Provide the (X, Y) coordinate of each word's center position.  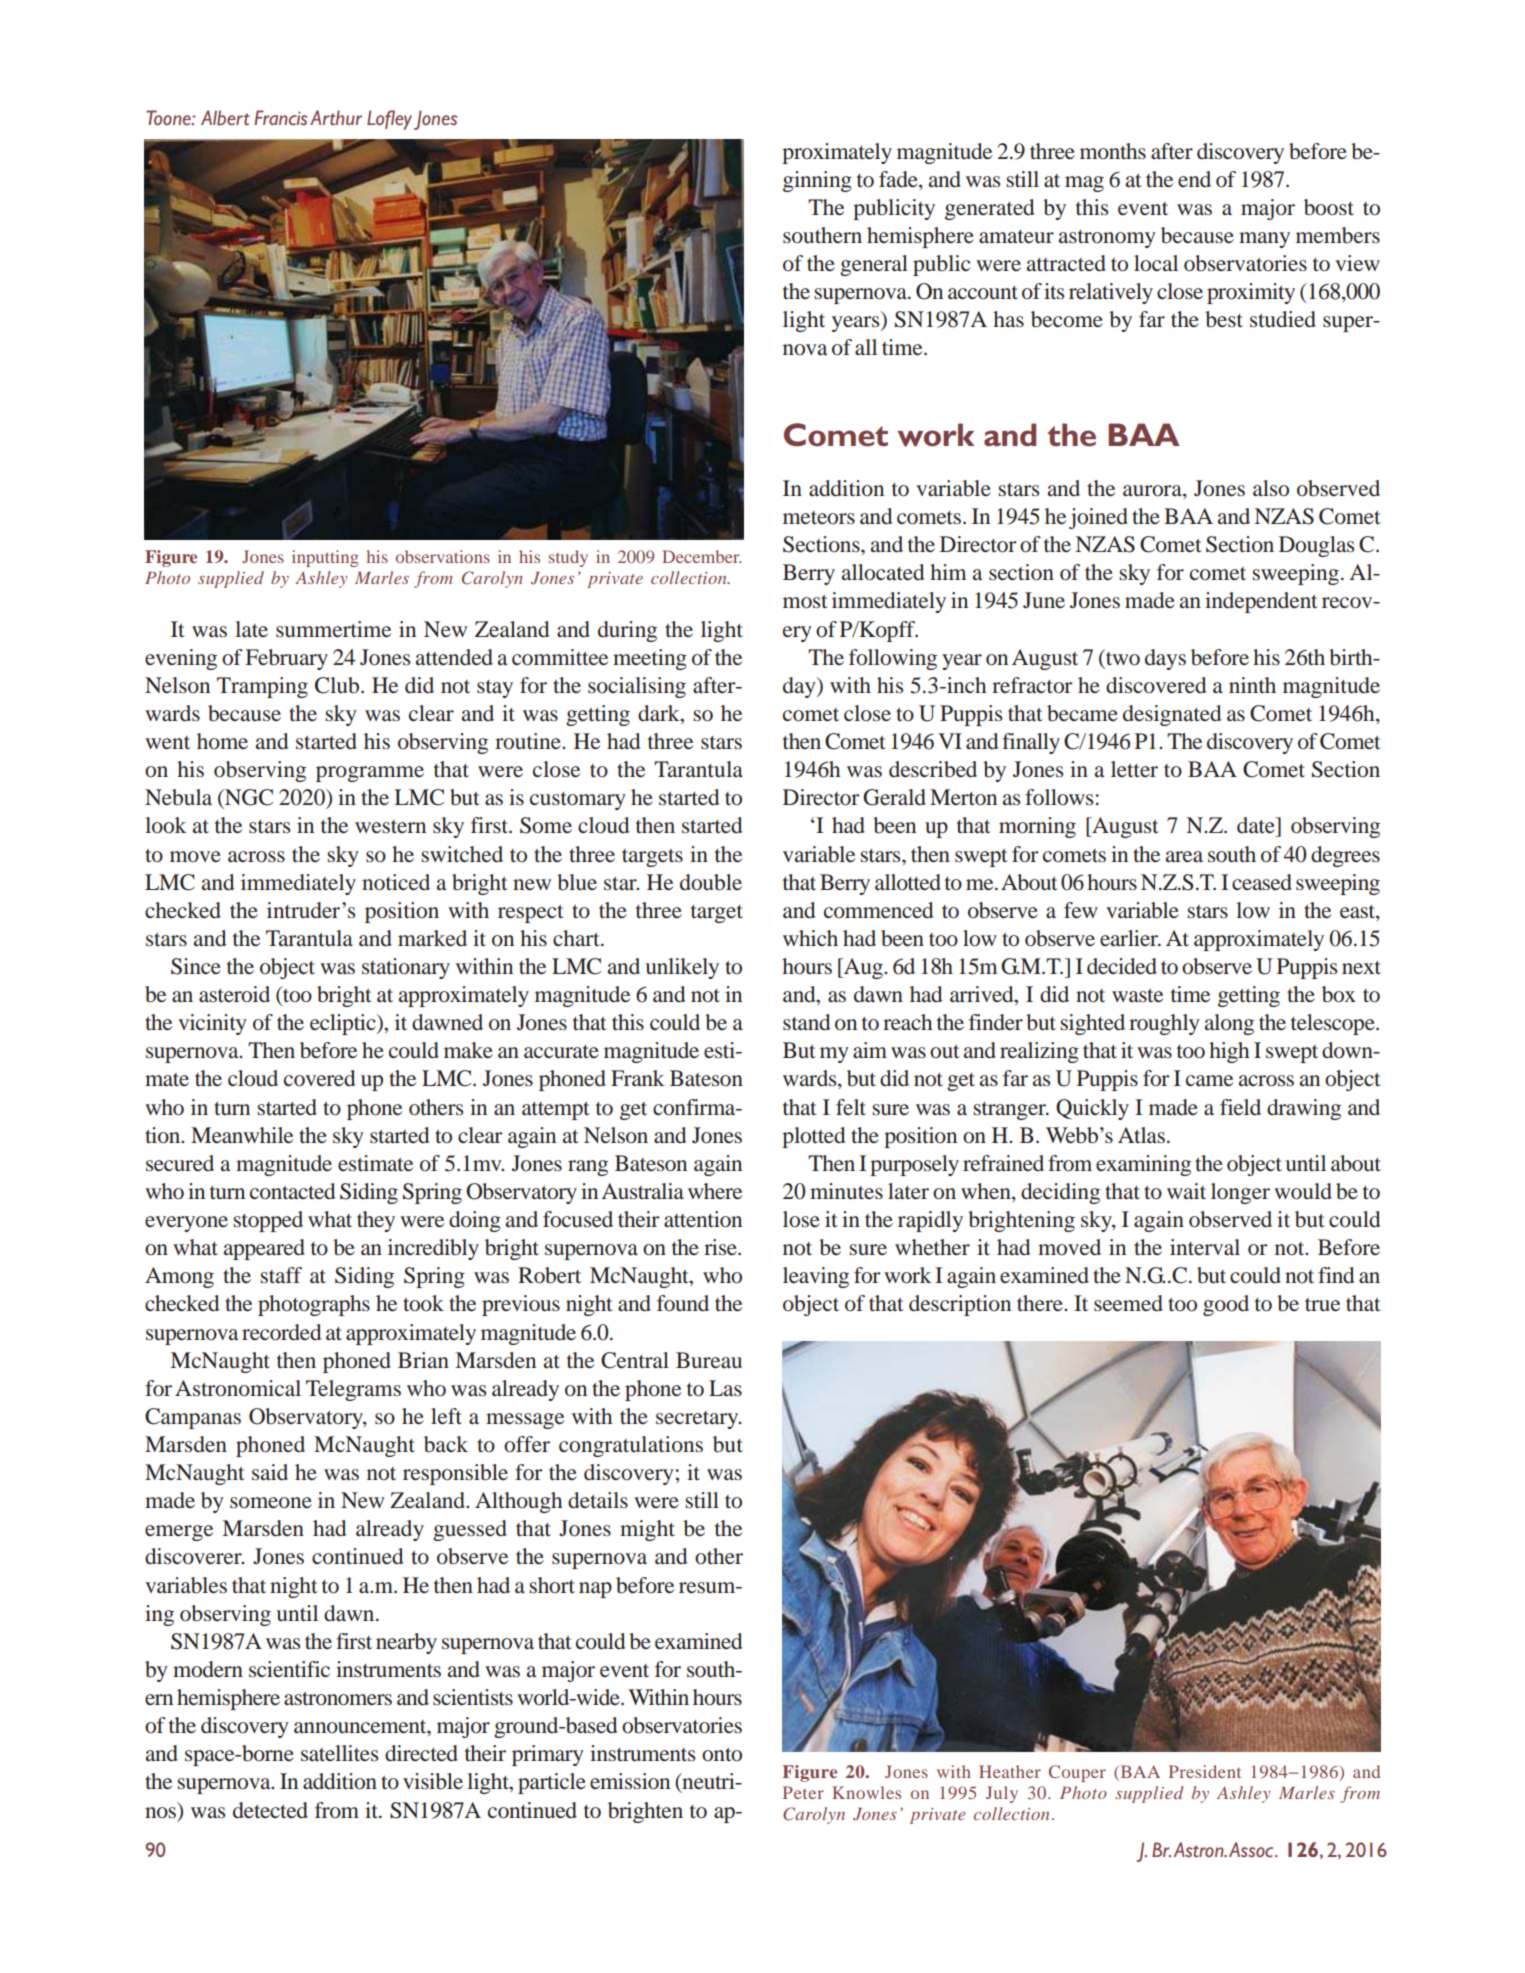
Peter (803, 1792)
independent (1261, 602)
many (1264, 240)
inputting (325, 558)
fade (899, 179)
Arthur (336, 117)
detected (270, 1810)
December (702, 556)
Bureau (709, 1360)
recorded (281, 1332)
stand (806, 1022)
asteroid (234, 994)
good (1226, 1305)
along (1229, 1024)
